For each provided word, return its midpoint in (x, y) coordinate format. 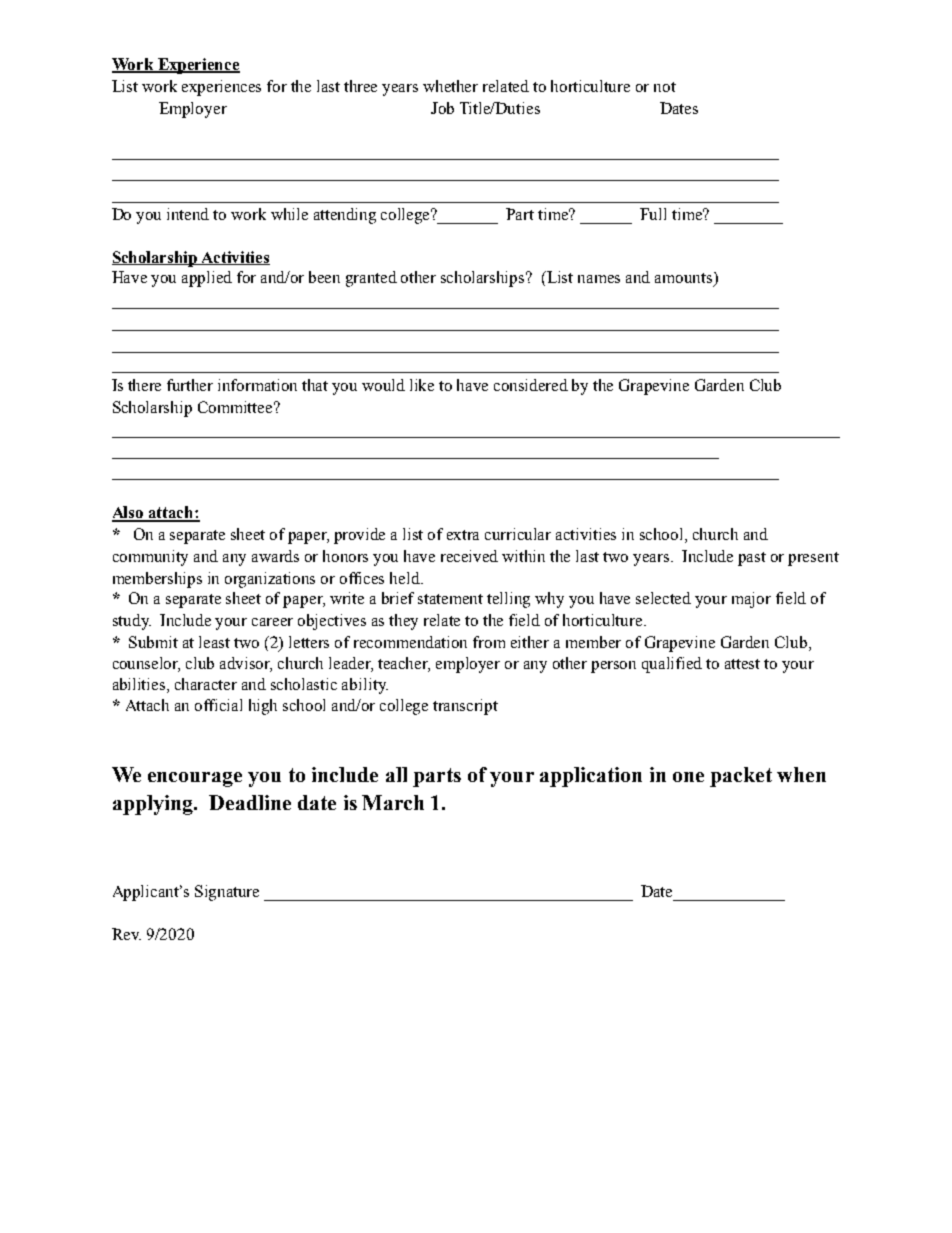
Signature (227, 893)
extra (463, 535)
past (752, 559)
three (360, 86)
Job (442, 108)
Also (129, 513)
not (665, 87)
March (393, 802)
